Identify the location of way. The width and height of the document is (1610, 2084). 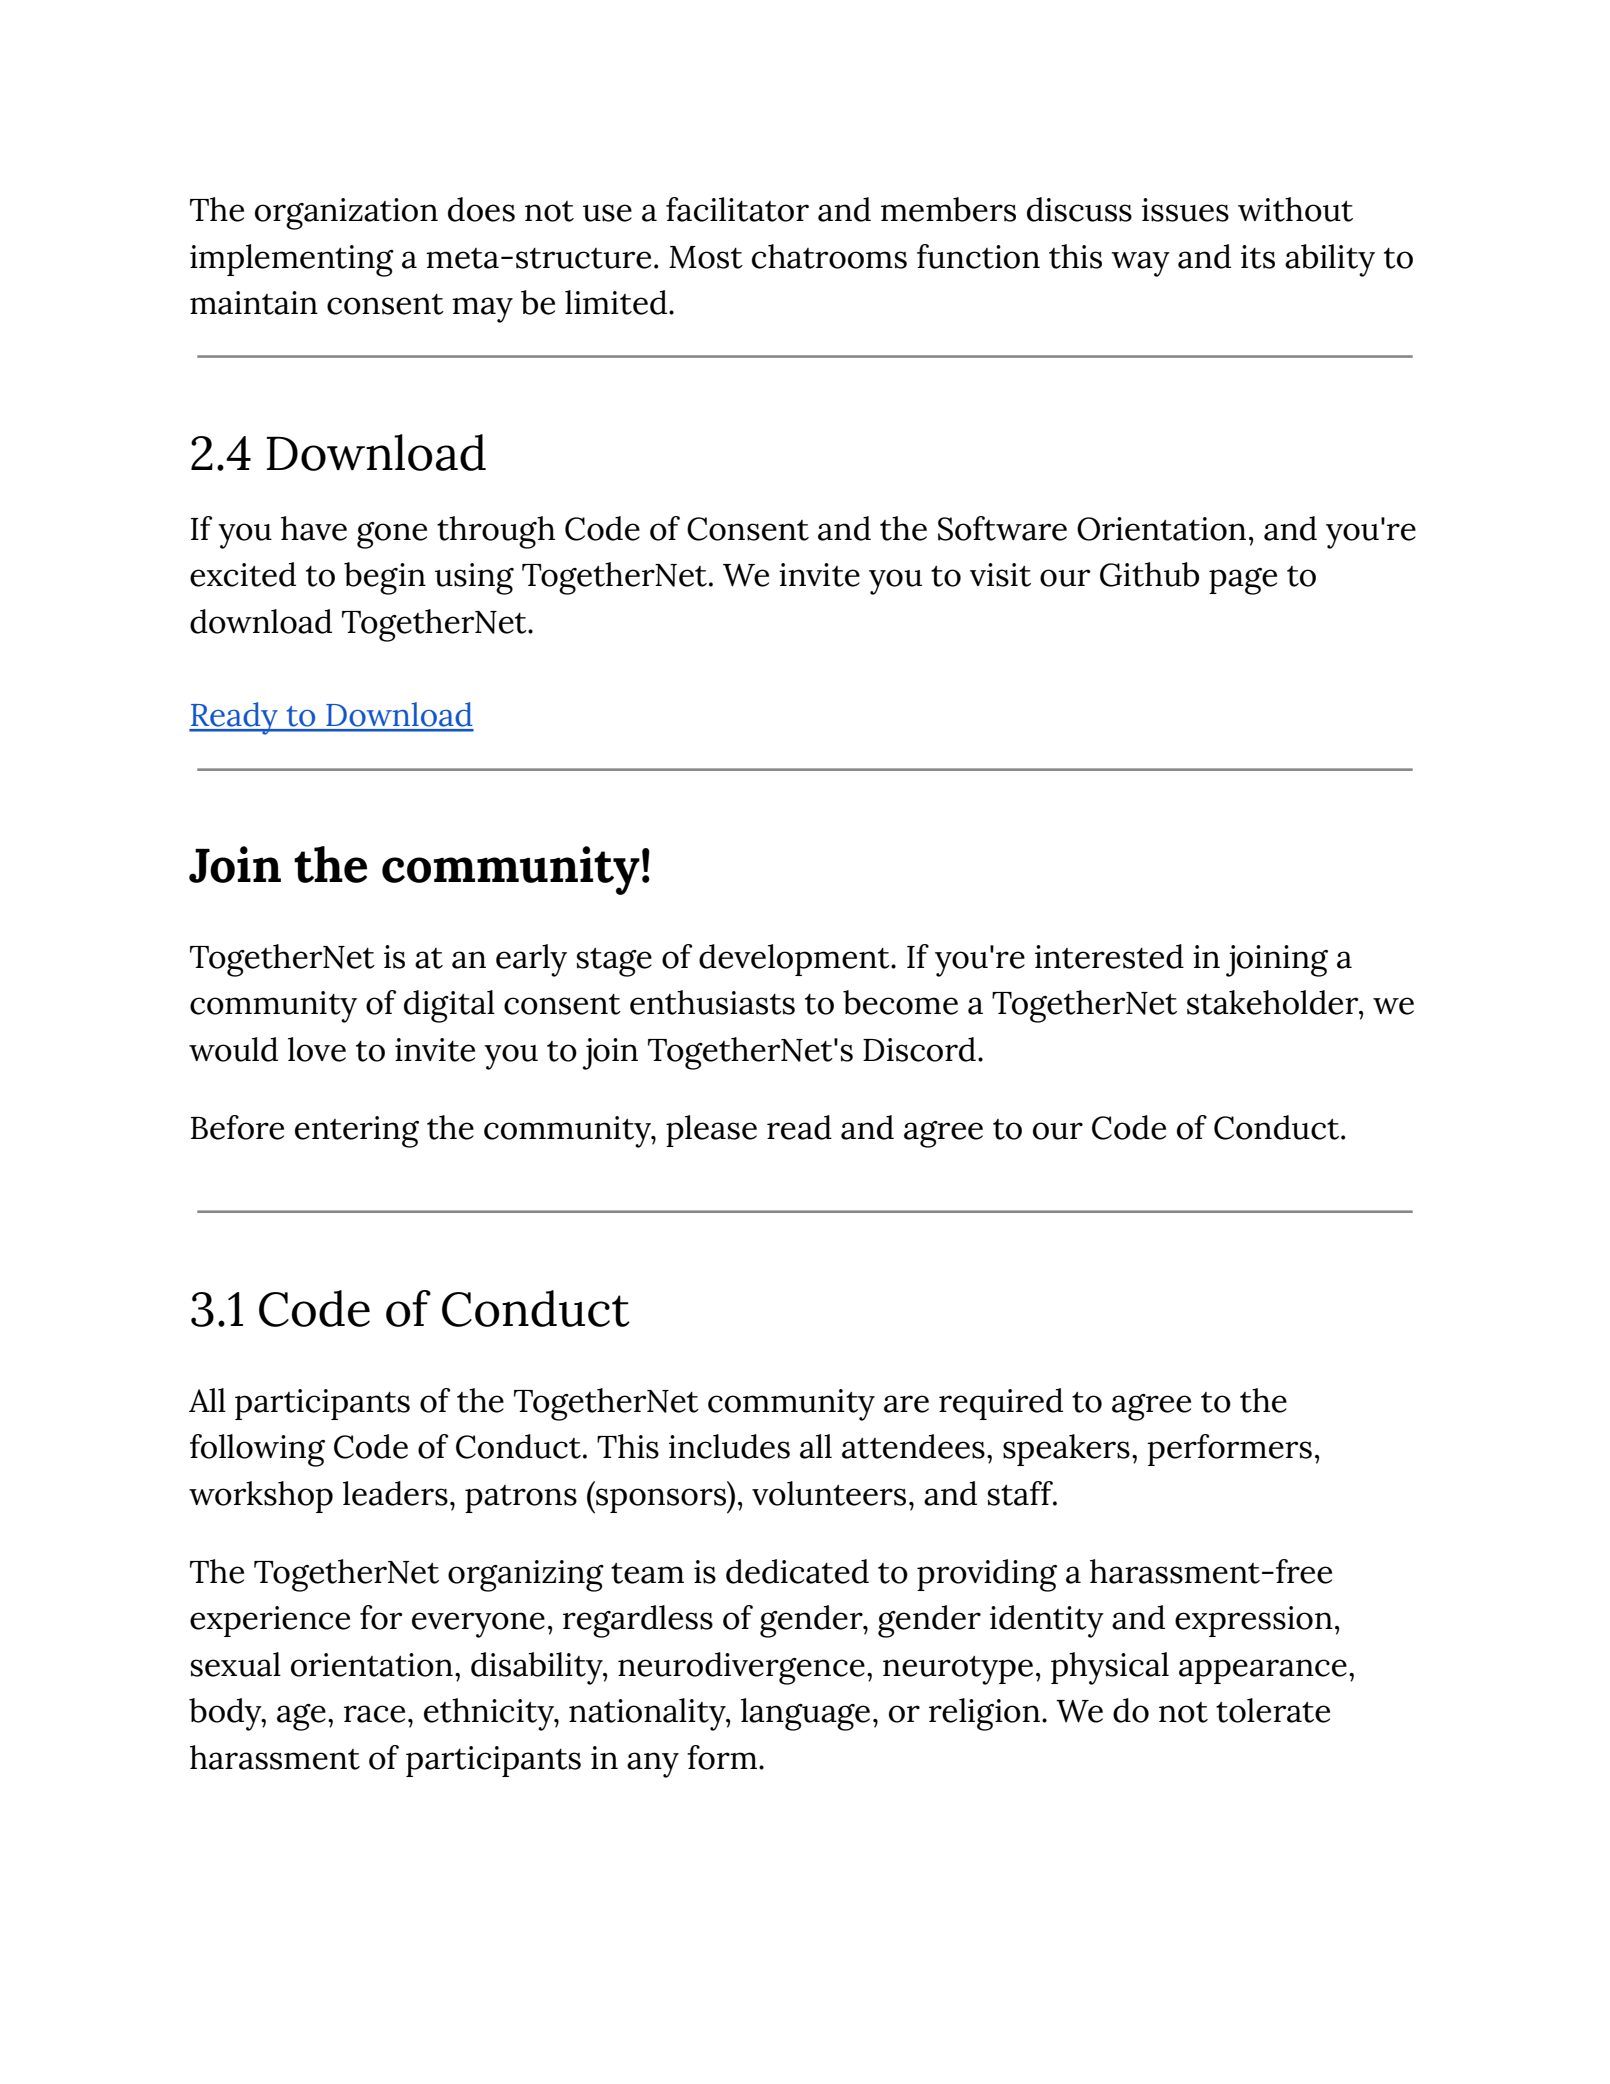
(1140, 264).
